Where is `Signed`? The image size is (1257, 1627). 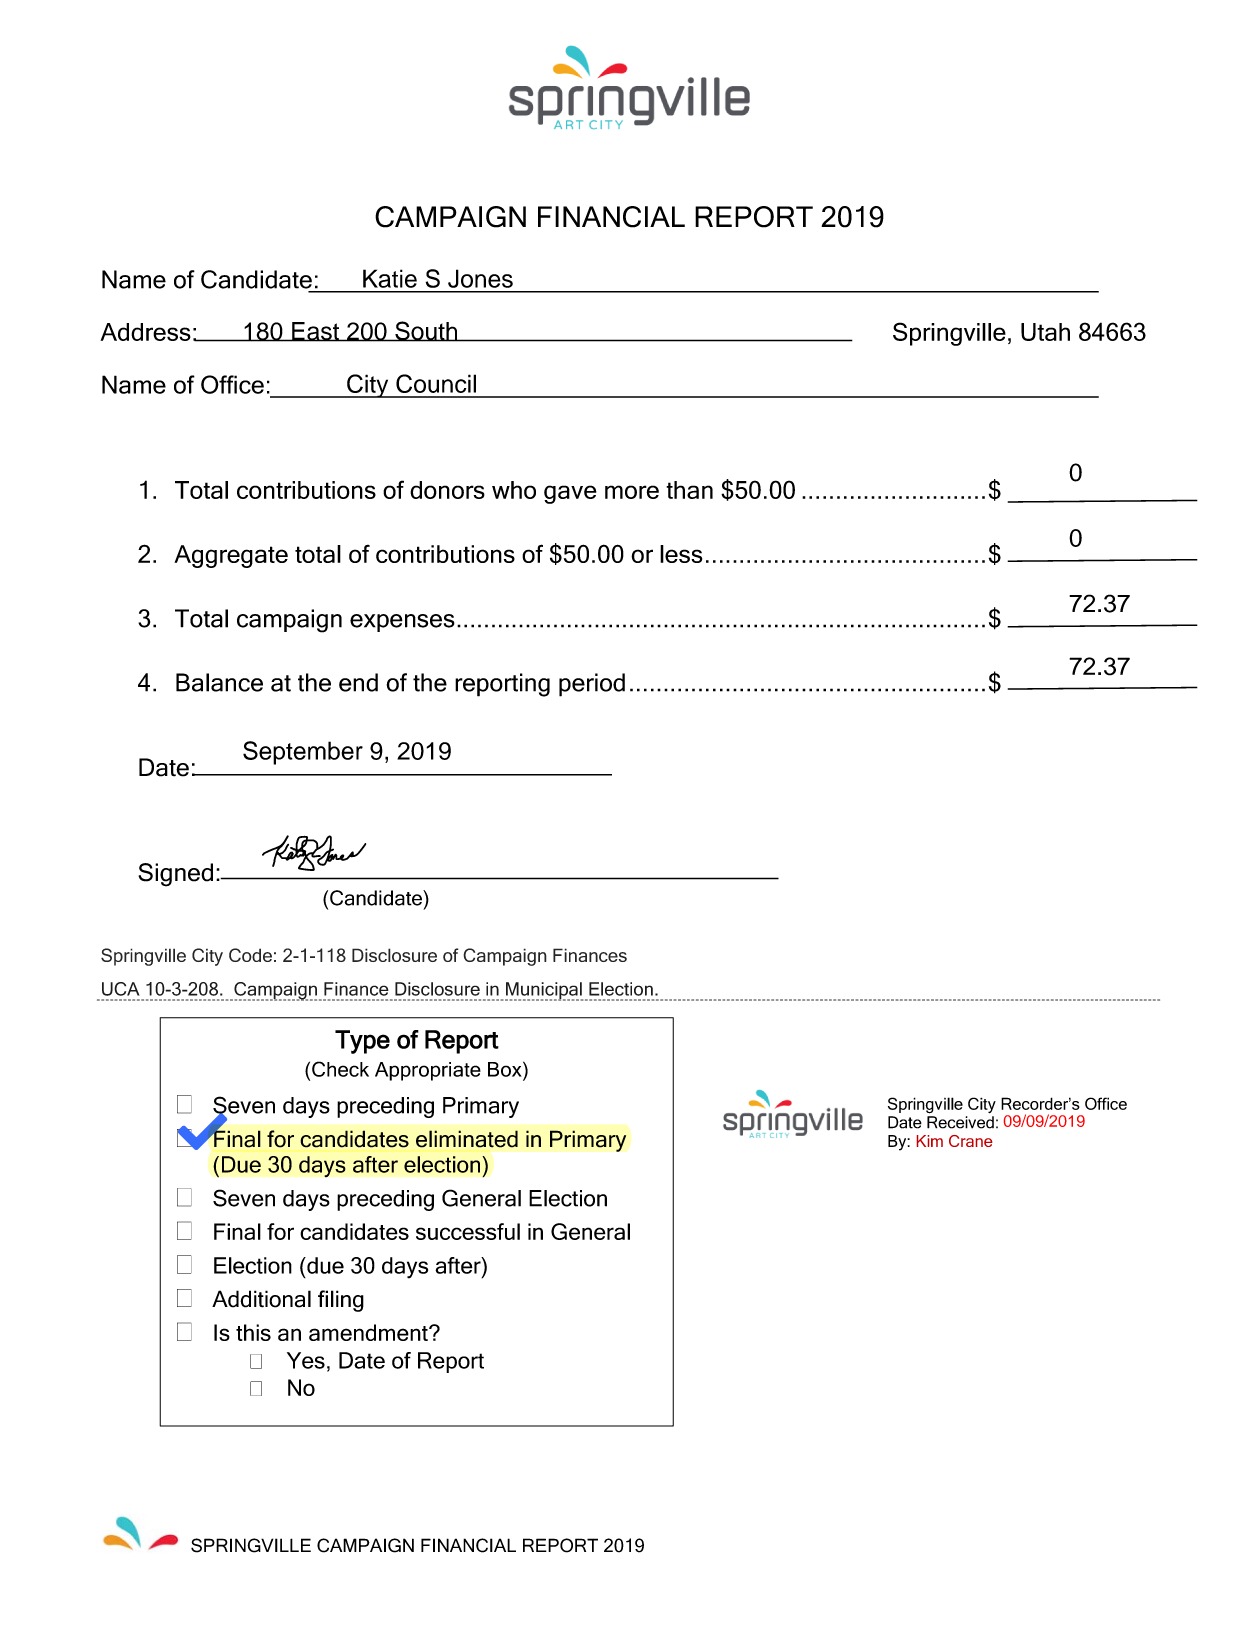
Signed is located at coordinates (175, 875).
